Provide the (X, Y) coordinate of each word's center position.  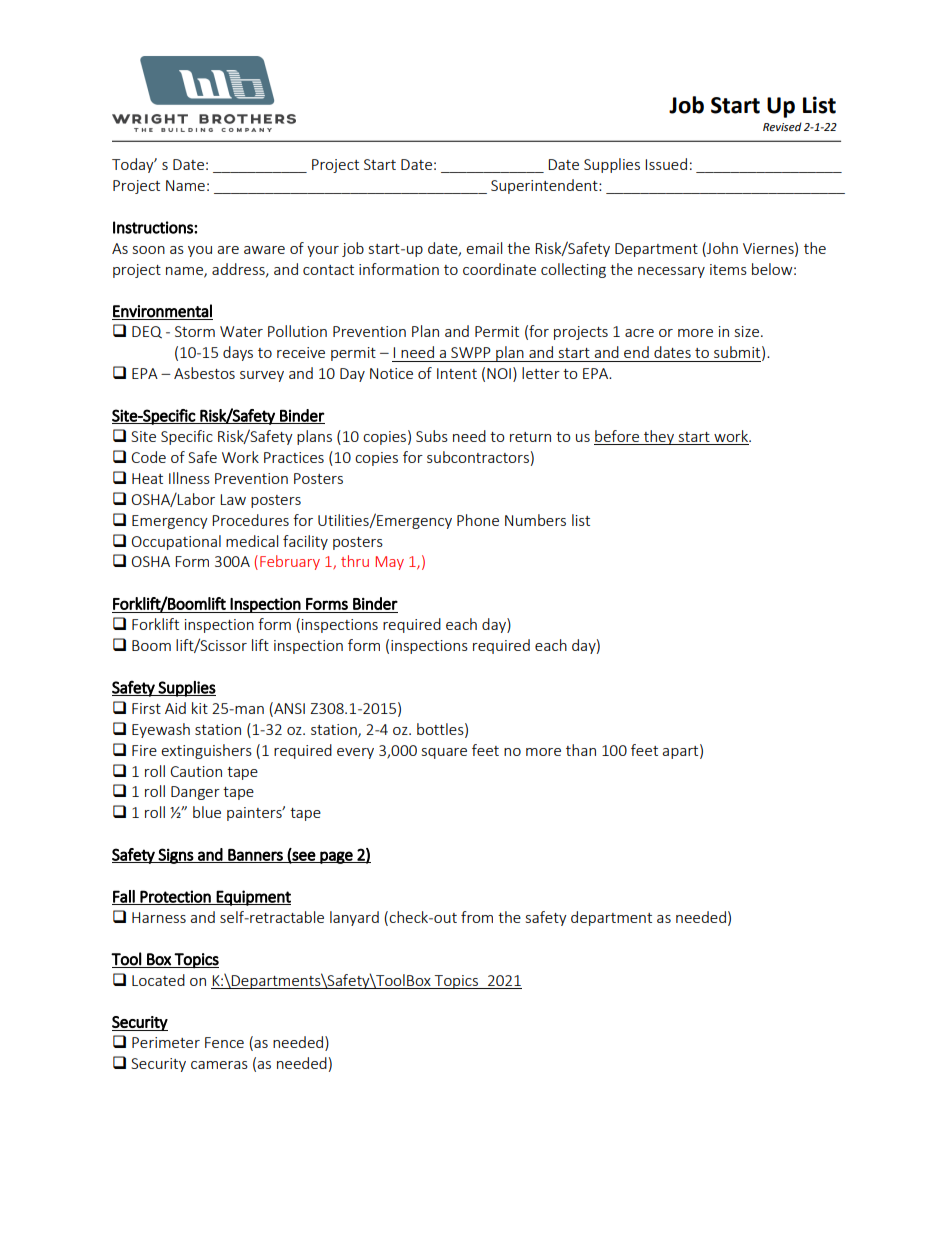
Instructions (154, 227)
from (477, 917)
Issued (666, 164)
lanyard (354, 918)
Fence (224, 1042)
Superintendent (545, 186)
